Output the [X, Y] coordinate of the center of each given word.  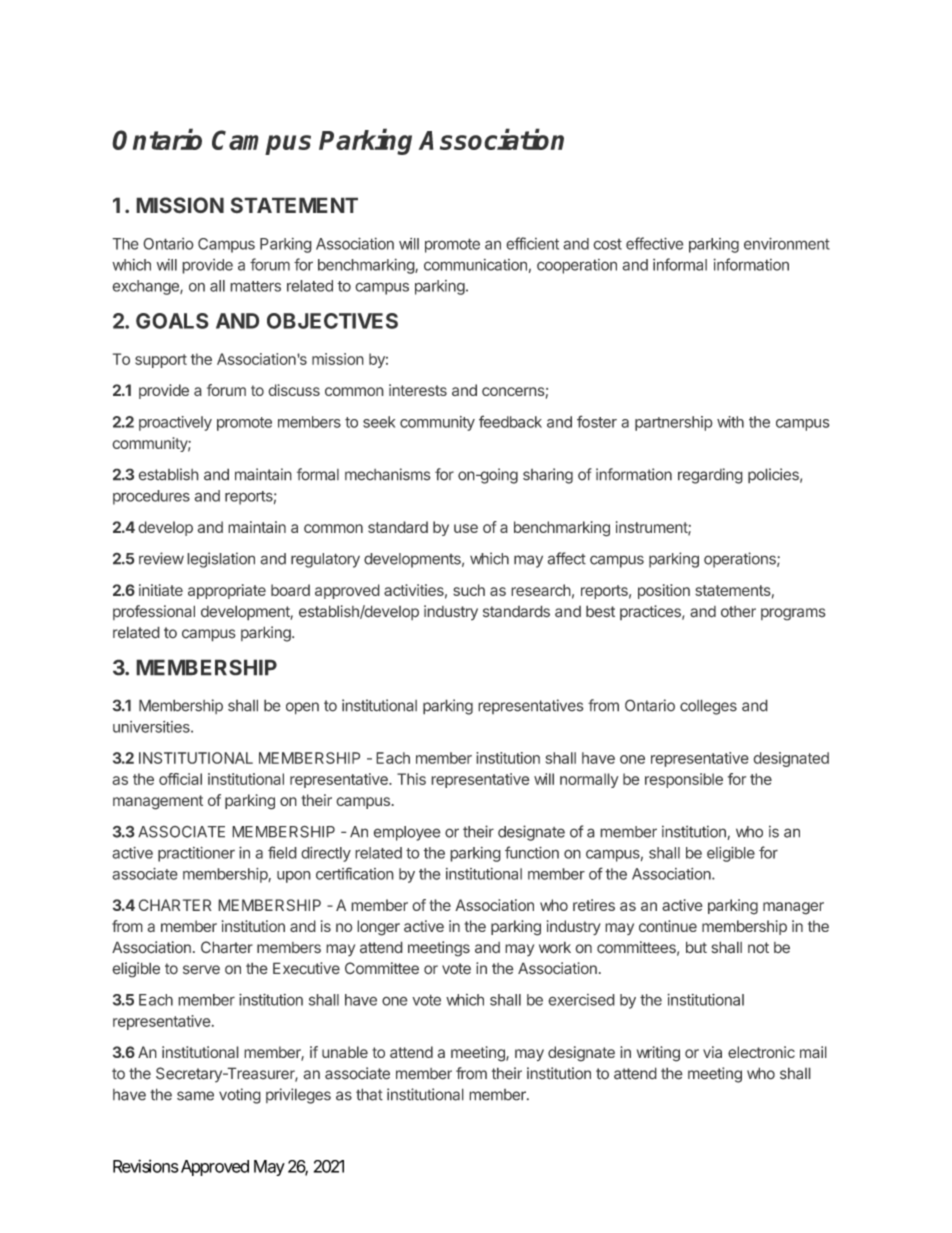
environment [787, 243]
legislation [221, 560]
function [532, 852]
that [369, 1094]
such [469, 590]
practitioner [196, 854]
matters [255, 286]
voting [240, 1096]
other [738, 612]
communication [475, 265]
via [712, 1052]
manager [793, 908]
